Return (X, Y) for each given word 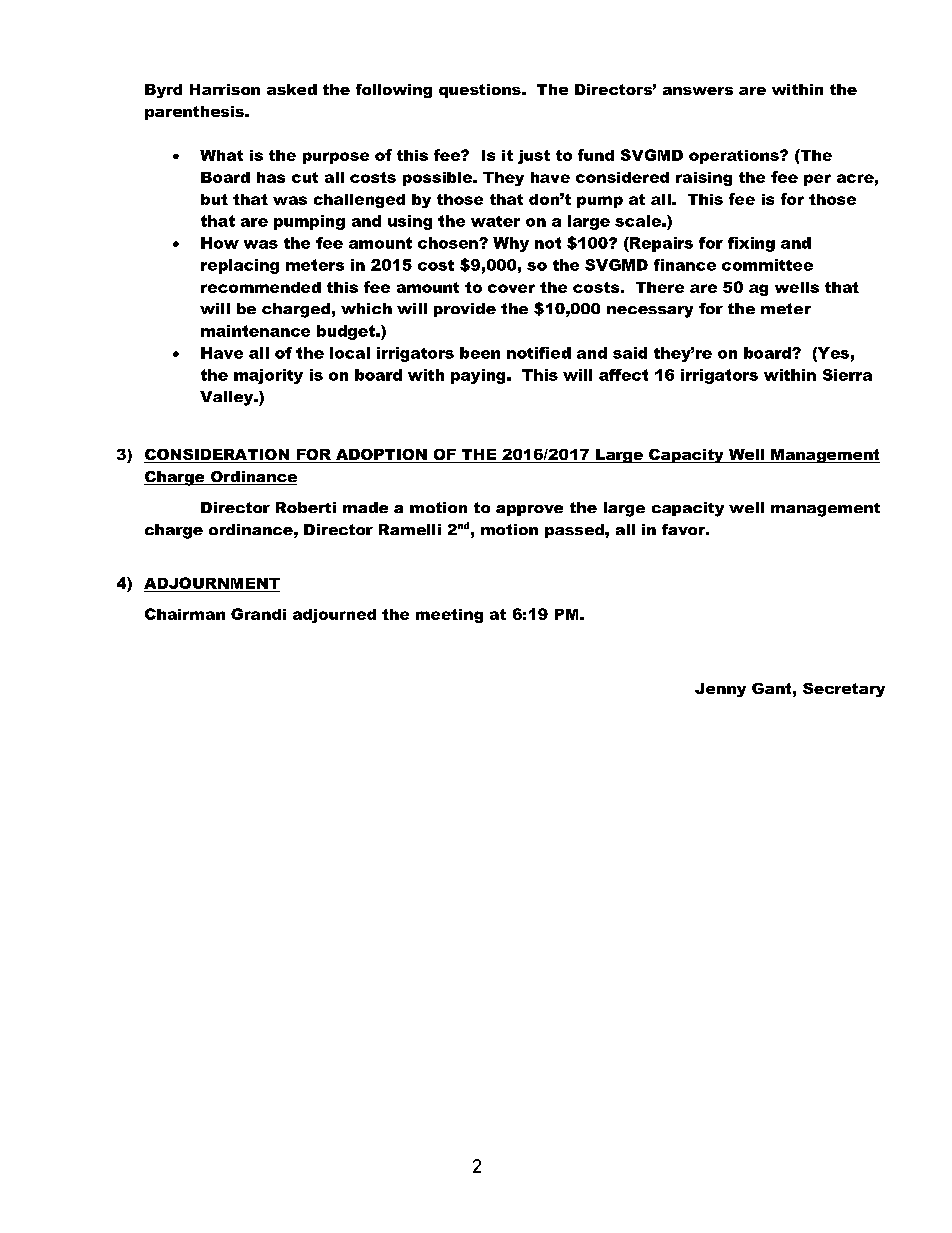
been (480, 353)
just (534, 157)
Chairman (185, 614)
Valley (228, 398)
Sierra (847, 375)
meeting (449, 616)
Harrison (225, 89)
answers (698, 91)
